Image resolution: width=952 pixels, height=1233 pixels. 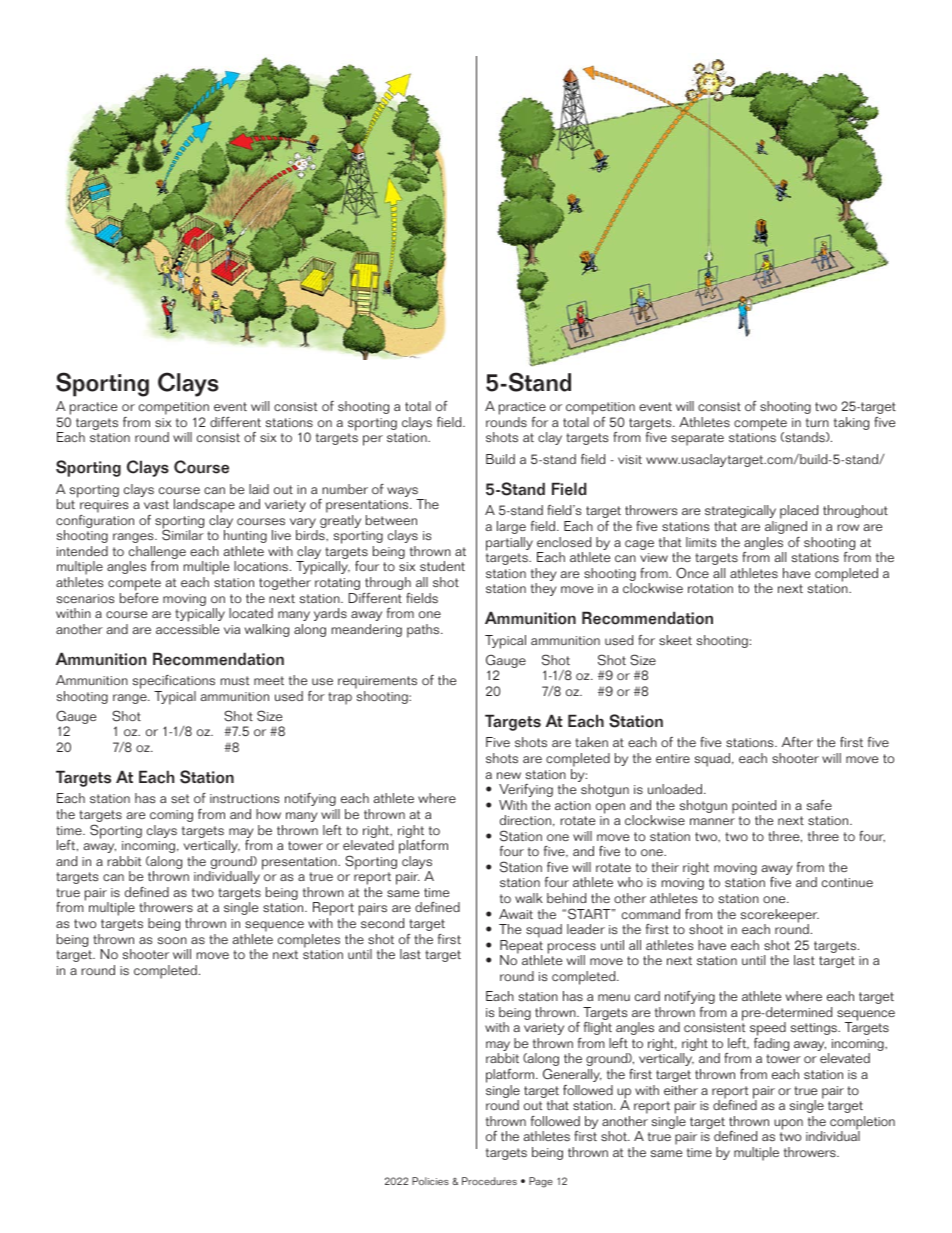 What do you see at coordinates (156, 505) in the screenshot?
I see `vast` at bounding box center [156, 505].
